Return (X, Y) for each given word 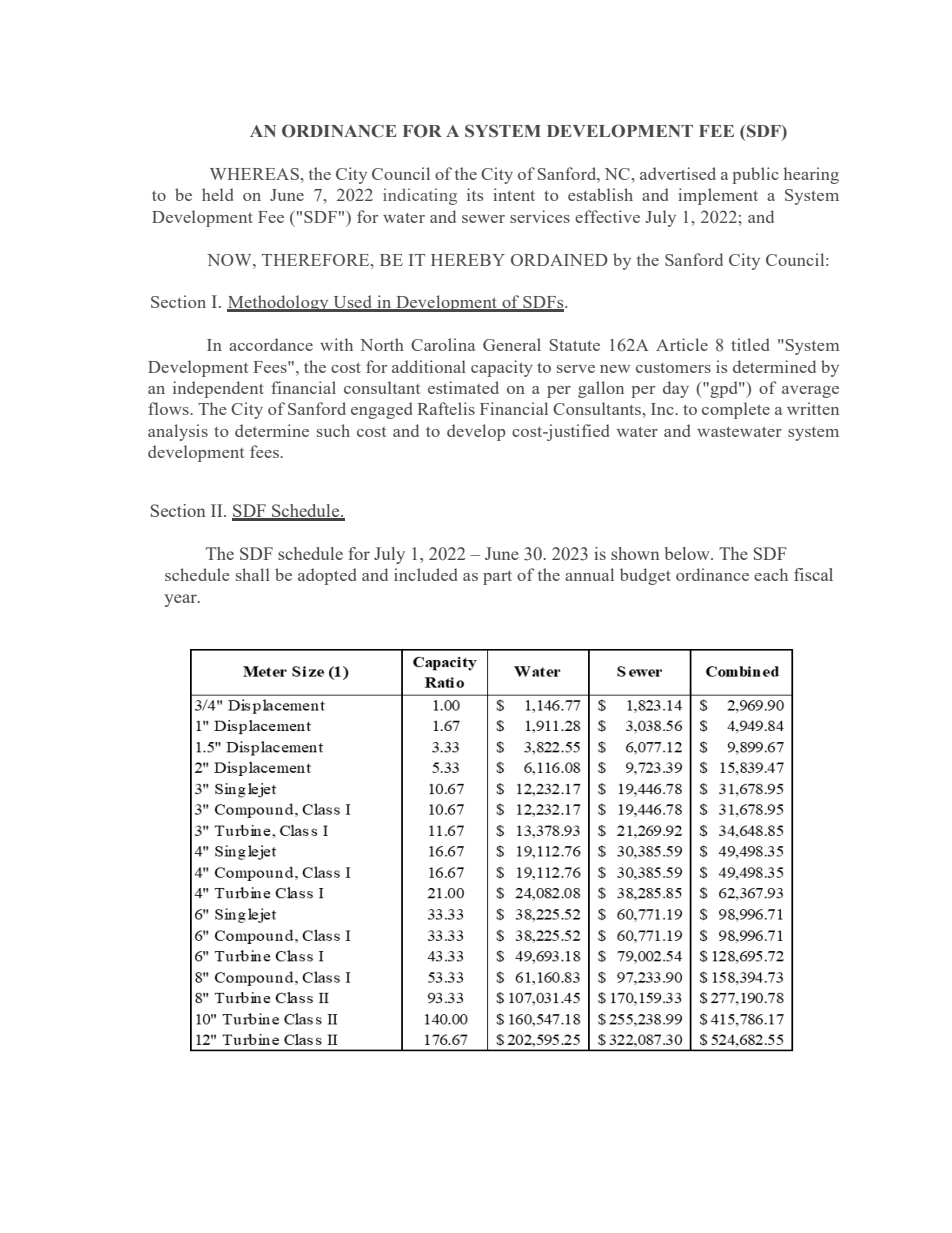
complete (736, 410)
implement (718, 196)
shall (253, 574)
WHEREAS (255, 174)
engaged (381, 410)
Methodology (279, 303)
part (497, 578)
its (475, 194)
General (512, 344)
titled (750, 344)
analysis (178, 432)
